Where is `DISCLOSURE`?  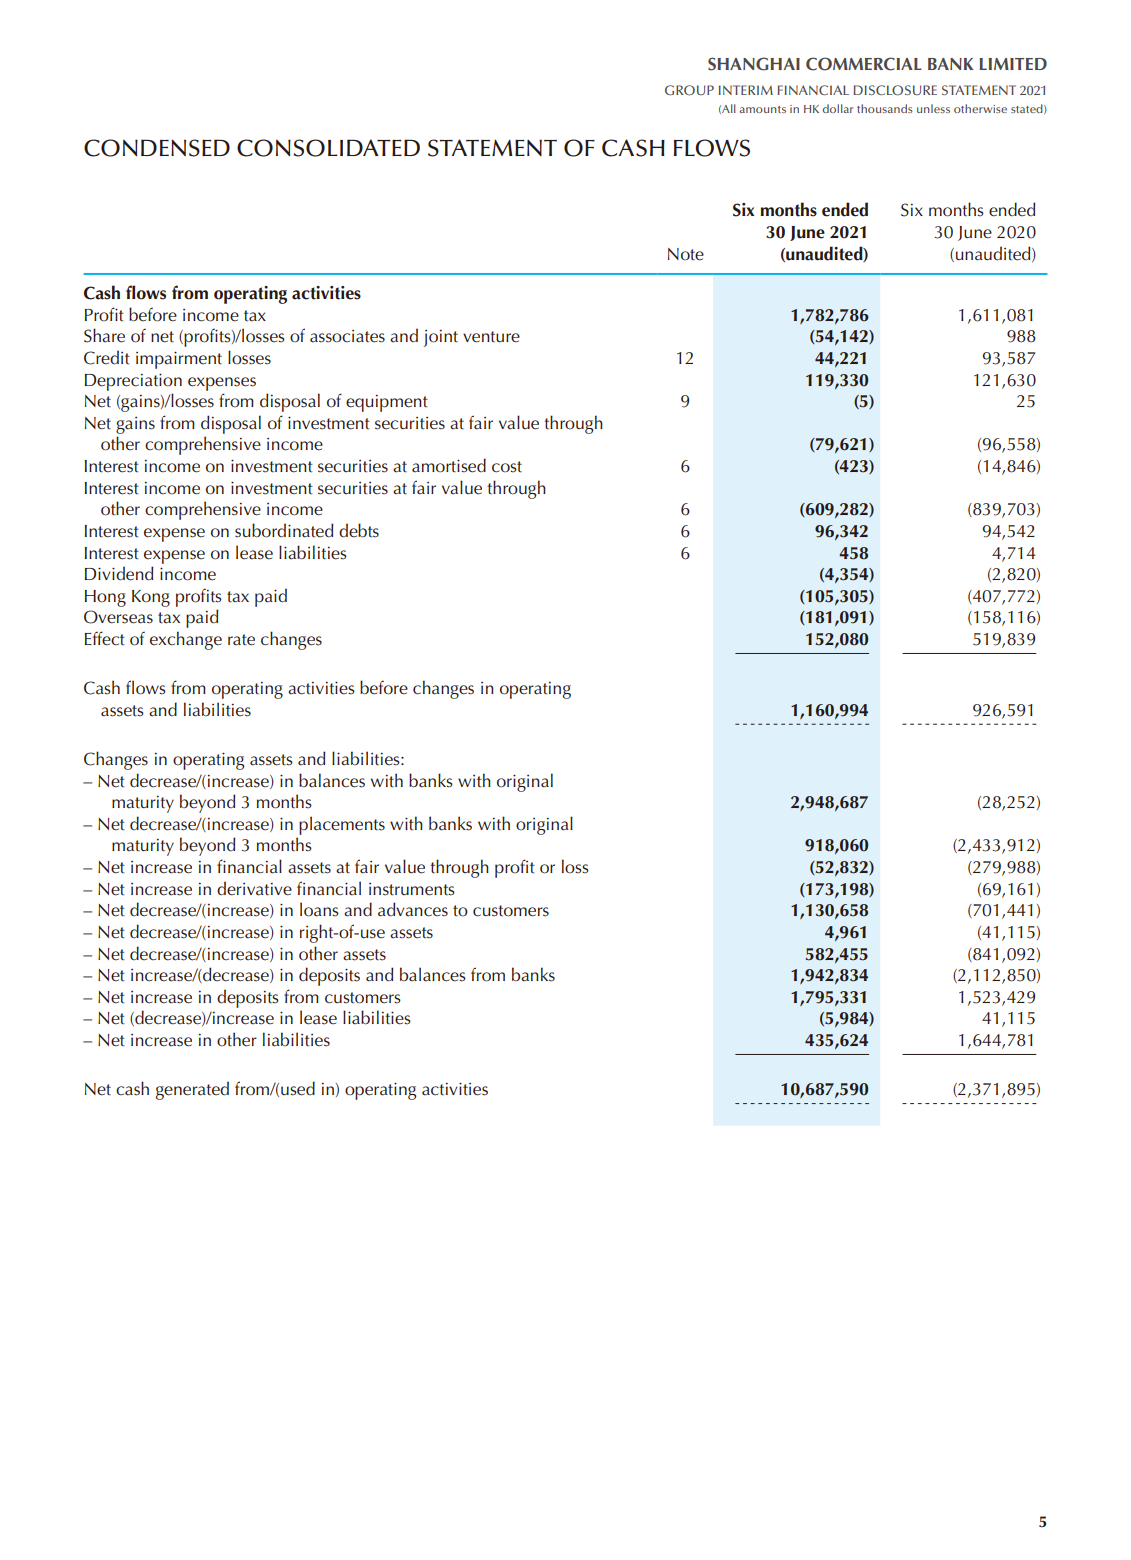 DISCLOSURE is located at coordinates (895, 90).
